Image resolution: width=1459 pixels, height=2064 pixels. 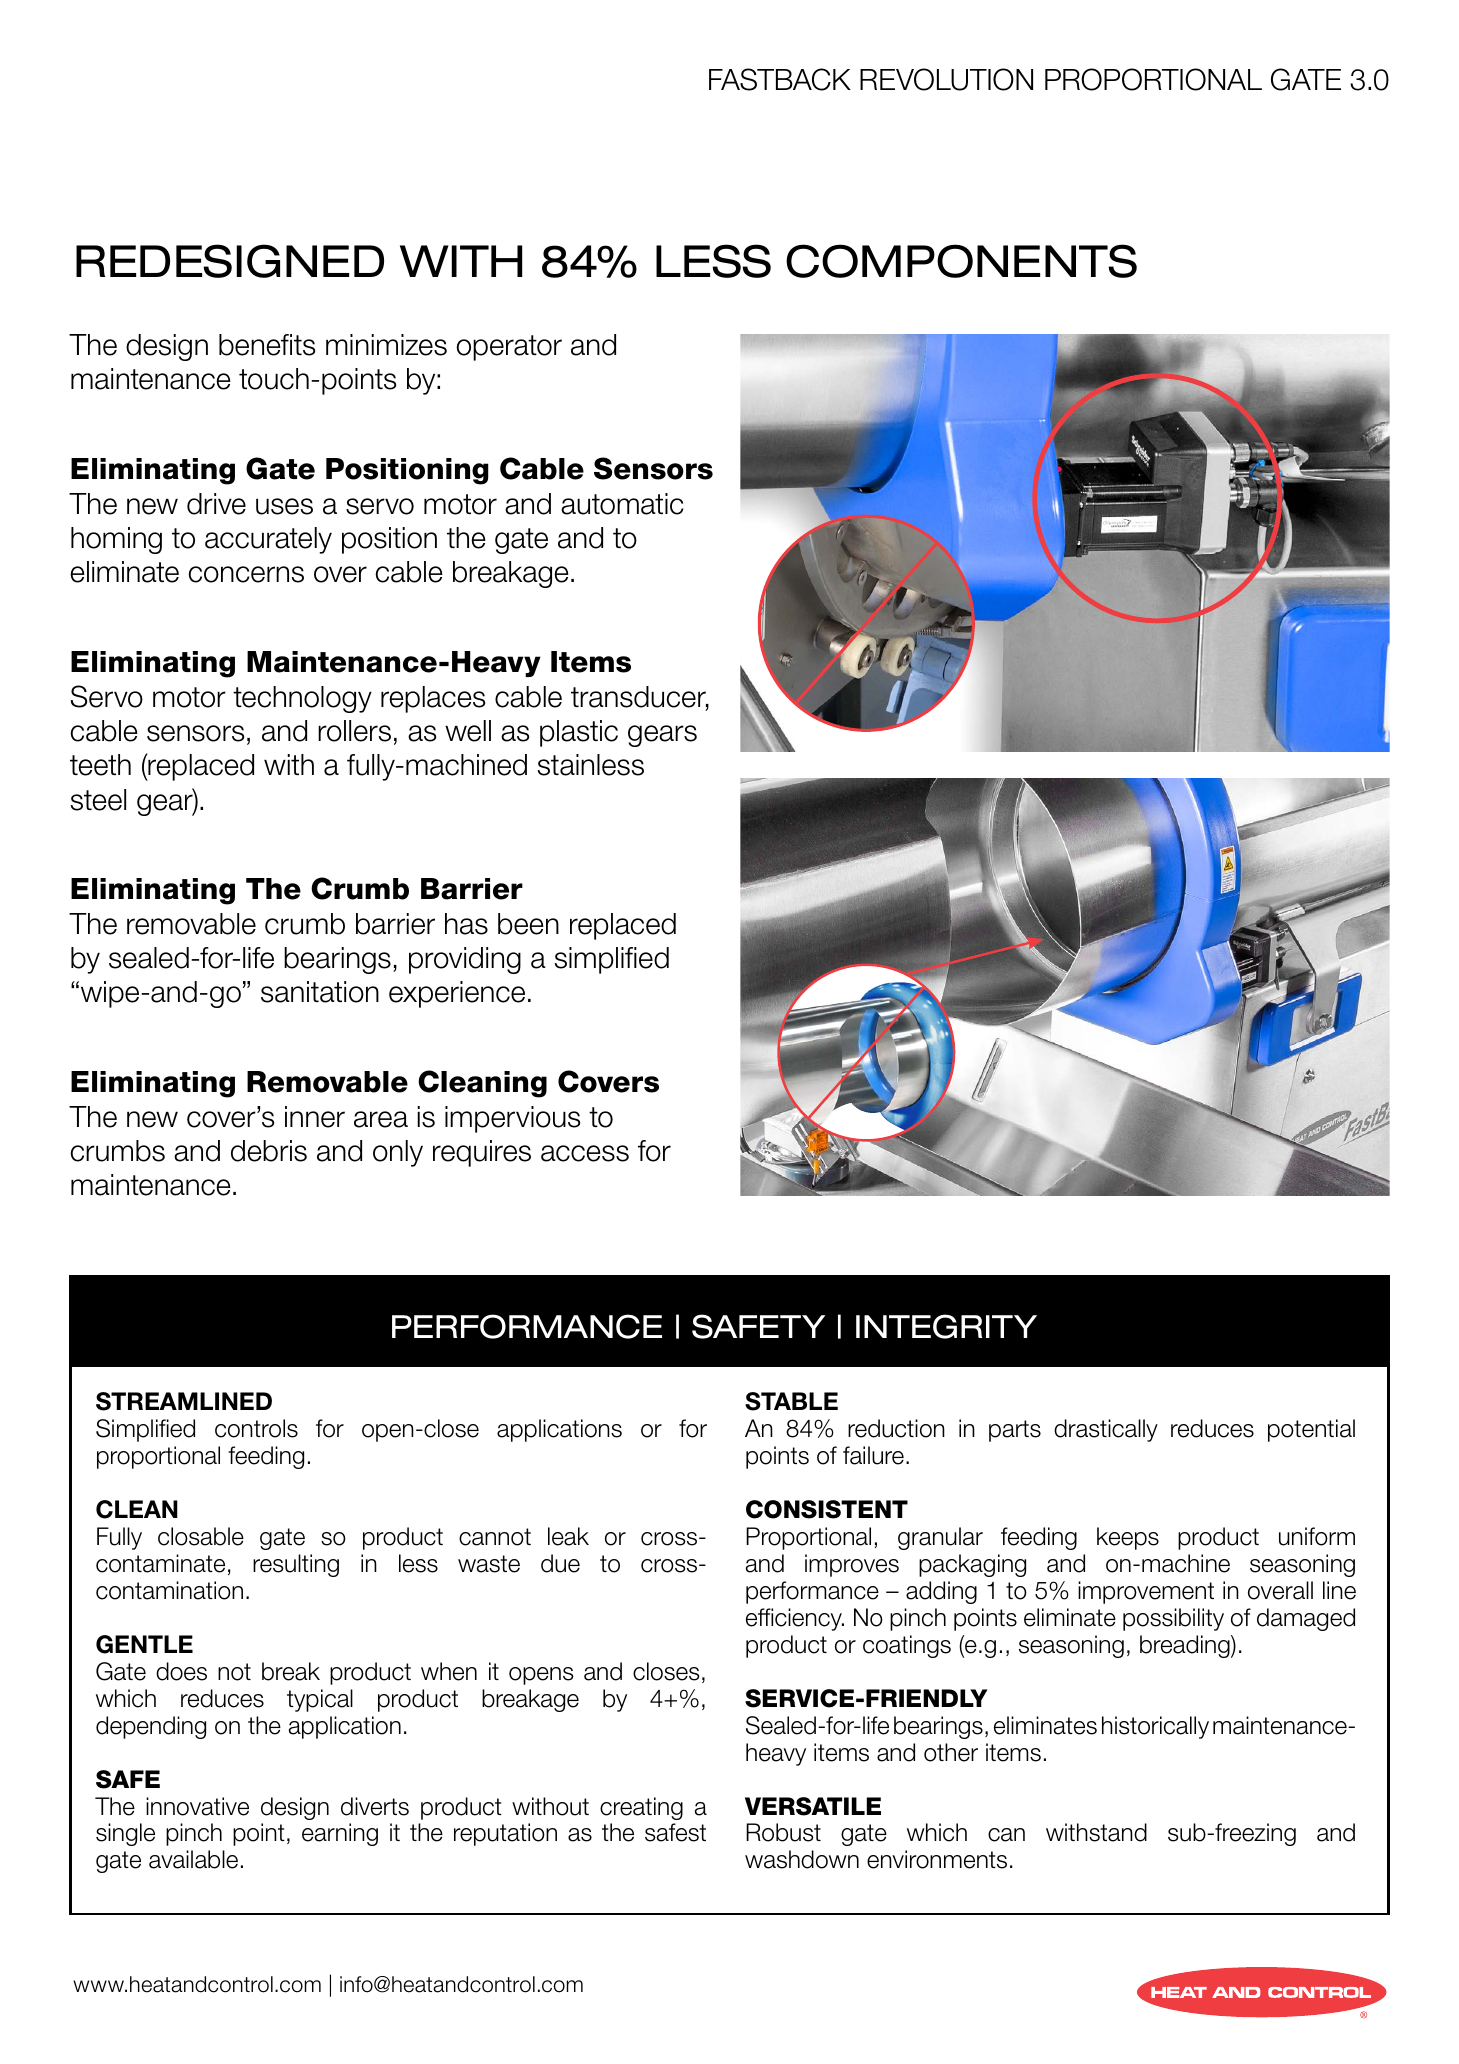 What do you see at coordinates (946, 79) in the screenshot?
I see `REVOLUTION` at bounding box center [946, 79].
